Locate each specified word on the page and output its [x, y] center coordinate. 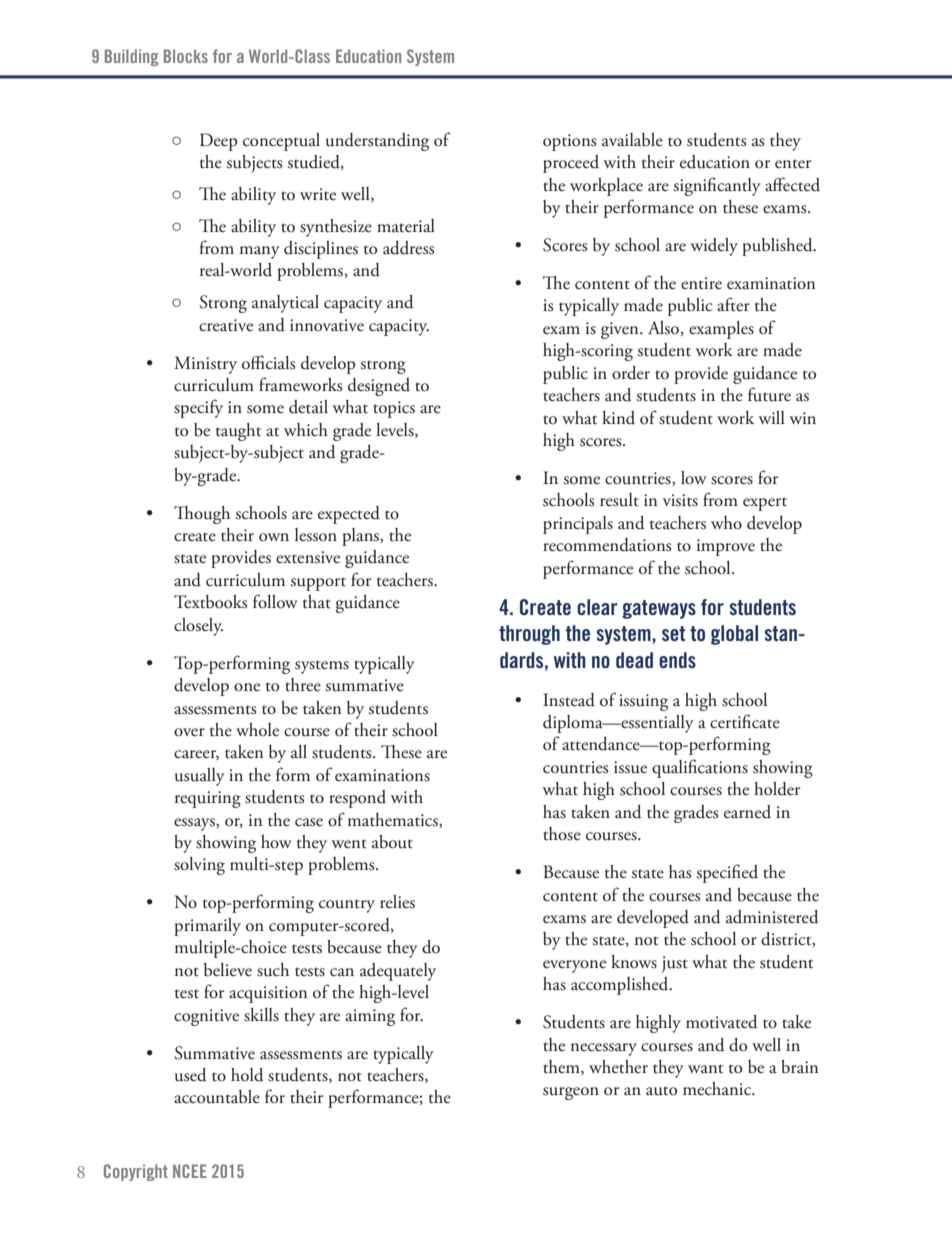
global [734, 635]
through [529, 635]
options [569, 142]
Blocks [186, 56]
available [632, 140]
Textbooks [210, 602]
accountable [217, 1097]
